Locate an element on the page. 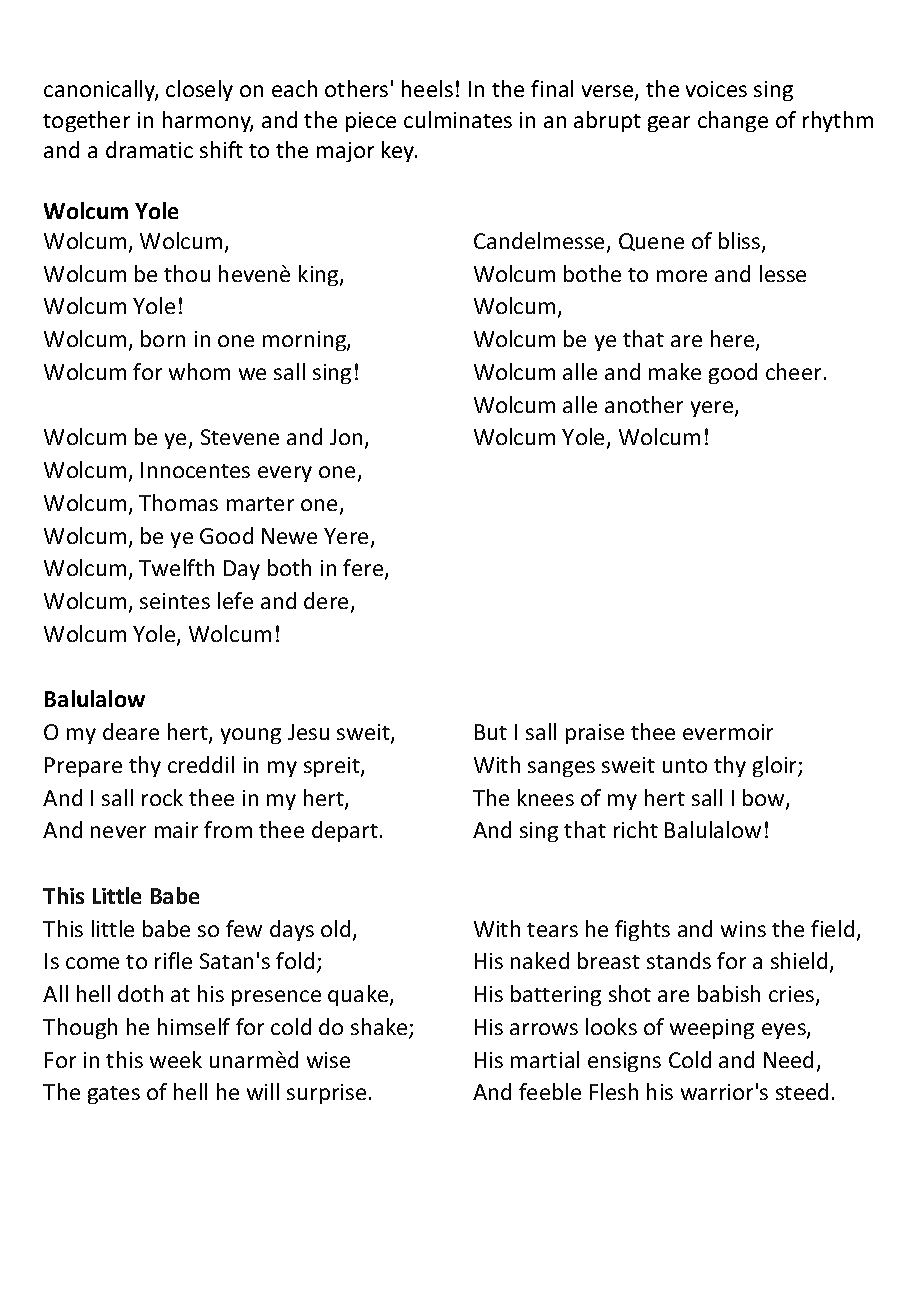 Image resolution: width=924 pixels, height=1308 pixels. Jon is located at coordinates (346, 437).
